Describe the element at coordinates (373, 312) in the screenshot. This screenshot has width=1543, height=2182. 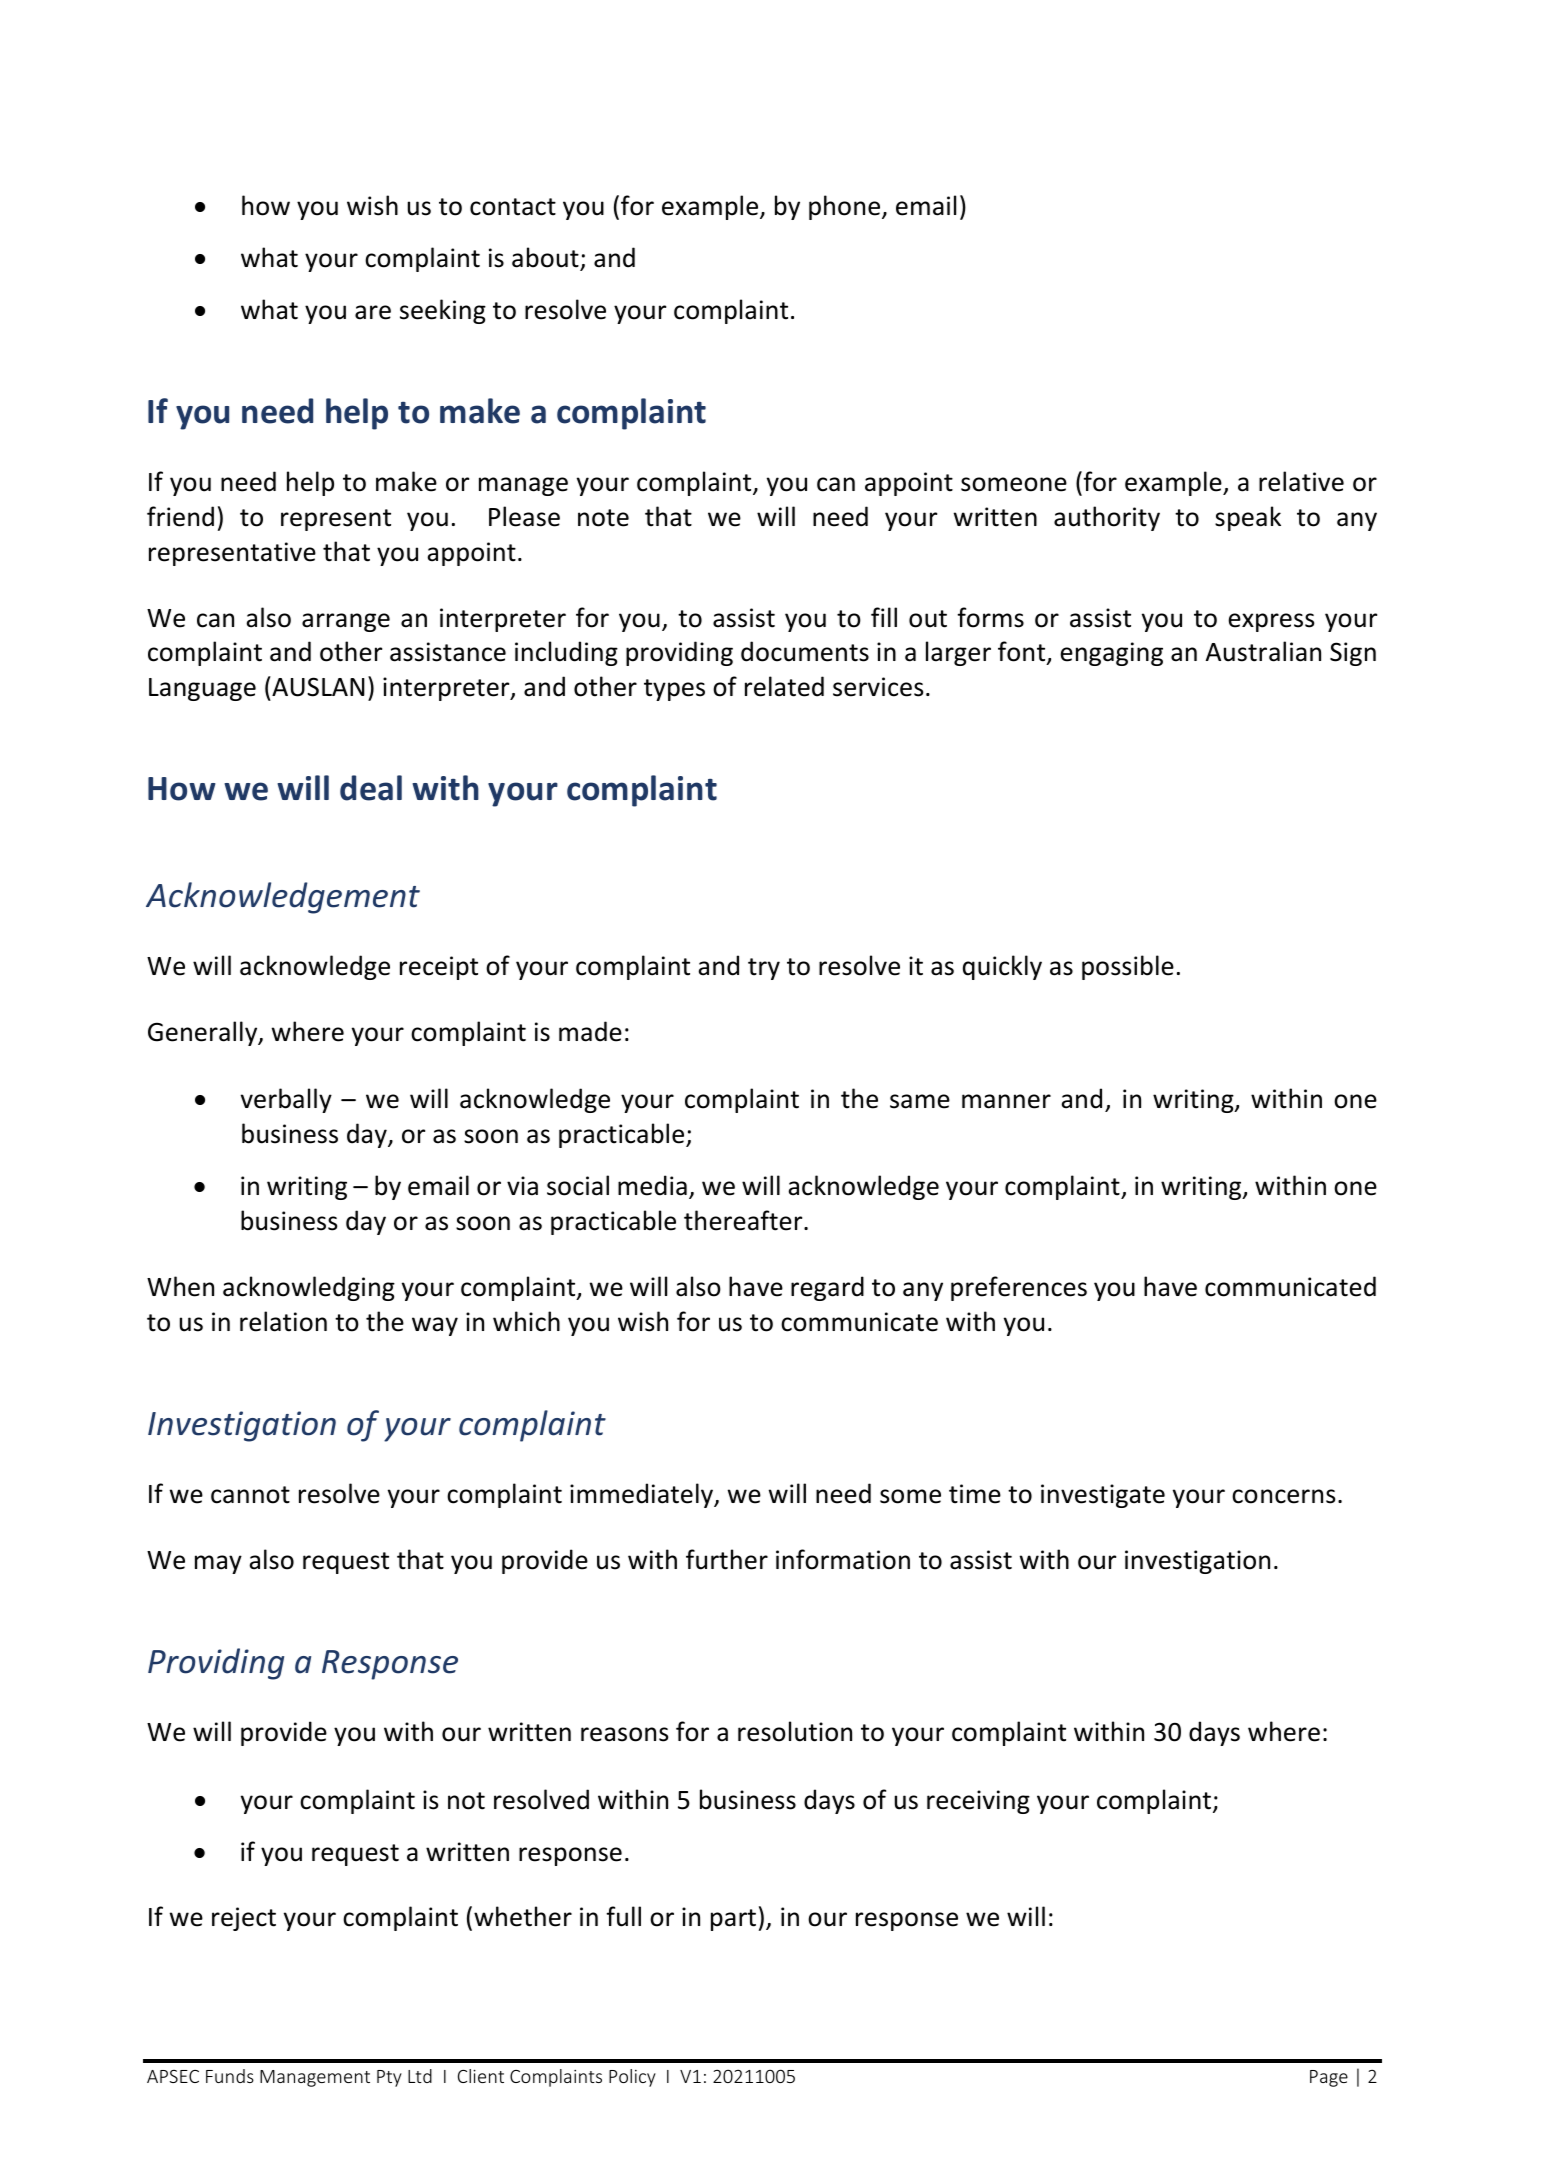
I see `are` at that location.
